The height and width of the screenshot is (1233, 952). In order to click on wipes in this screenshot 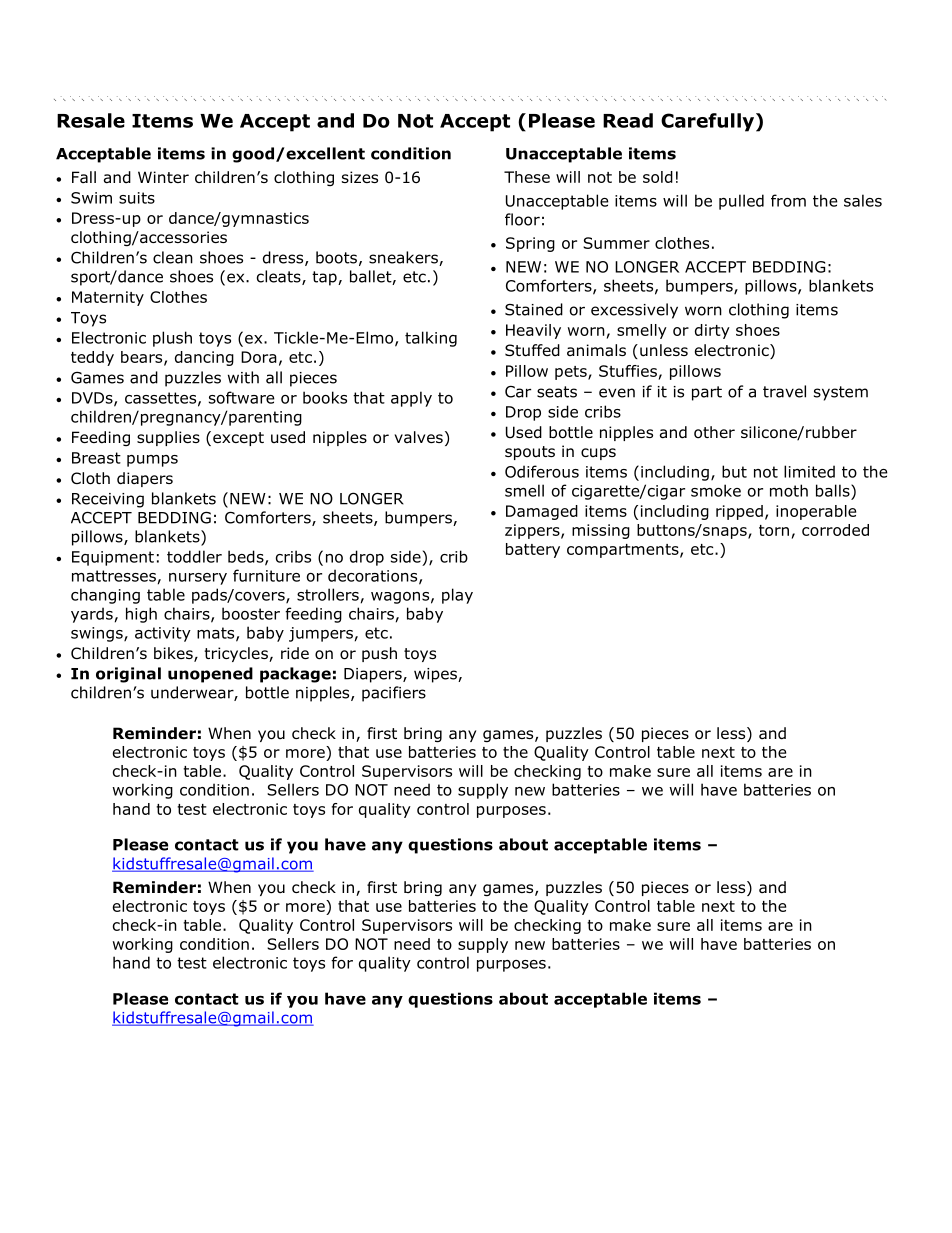, I will do `click(436, 675)`.
